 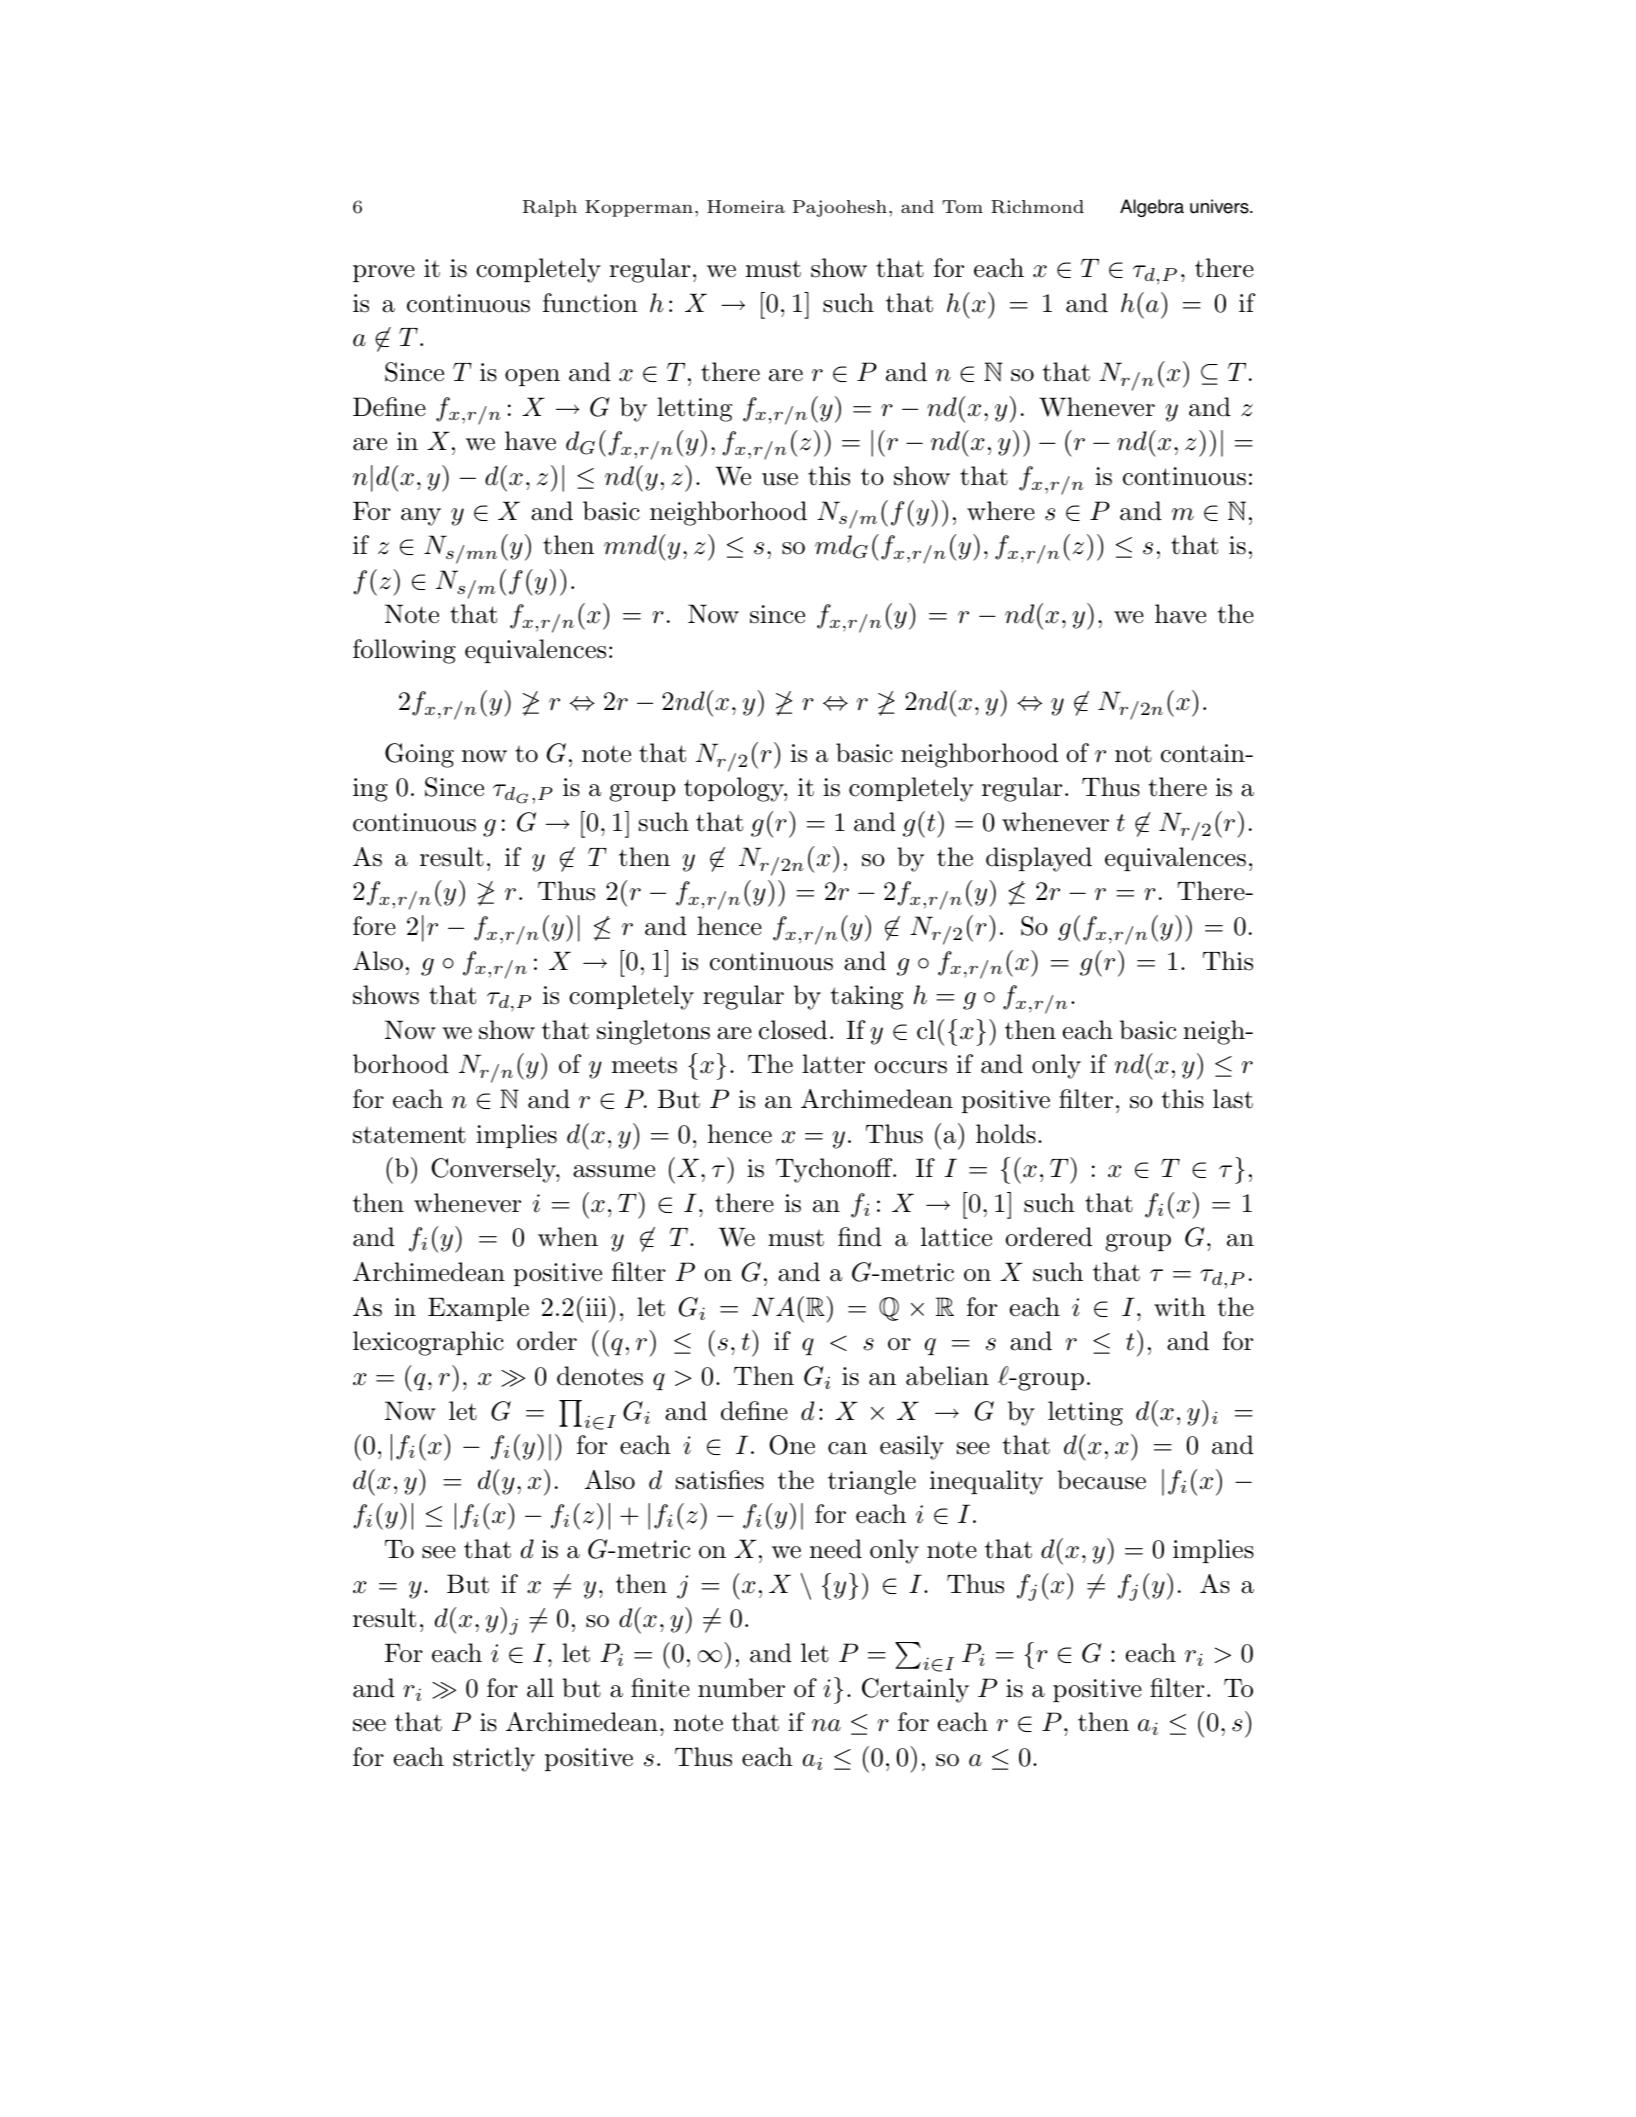 I want to click on Certainly, so click(x=915, y=1690).
